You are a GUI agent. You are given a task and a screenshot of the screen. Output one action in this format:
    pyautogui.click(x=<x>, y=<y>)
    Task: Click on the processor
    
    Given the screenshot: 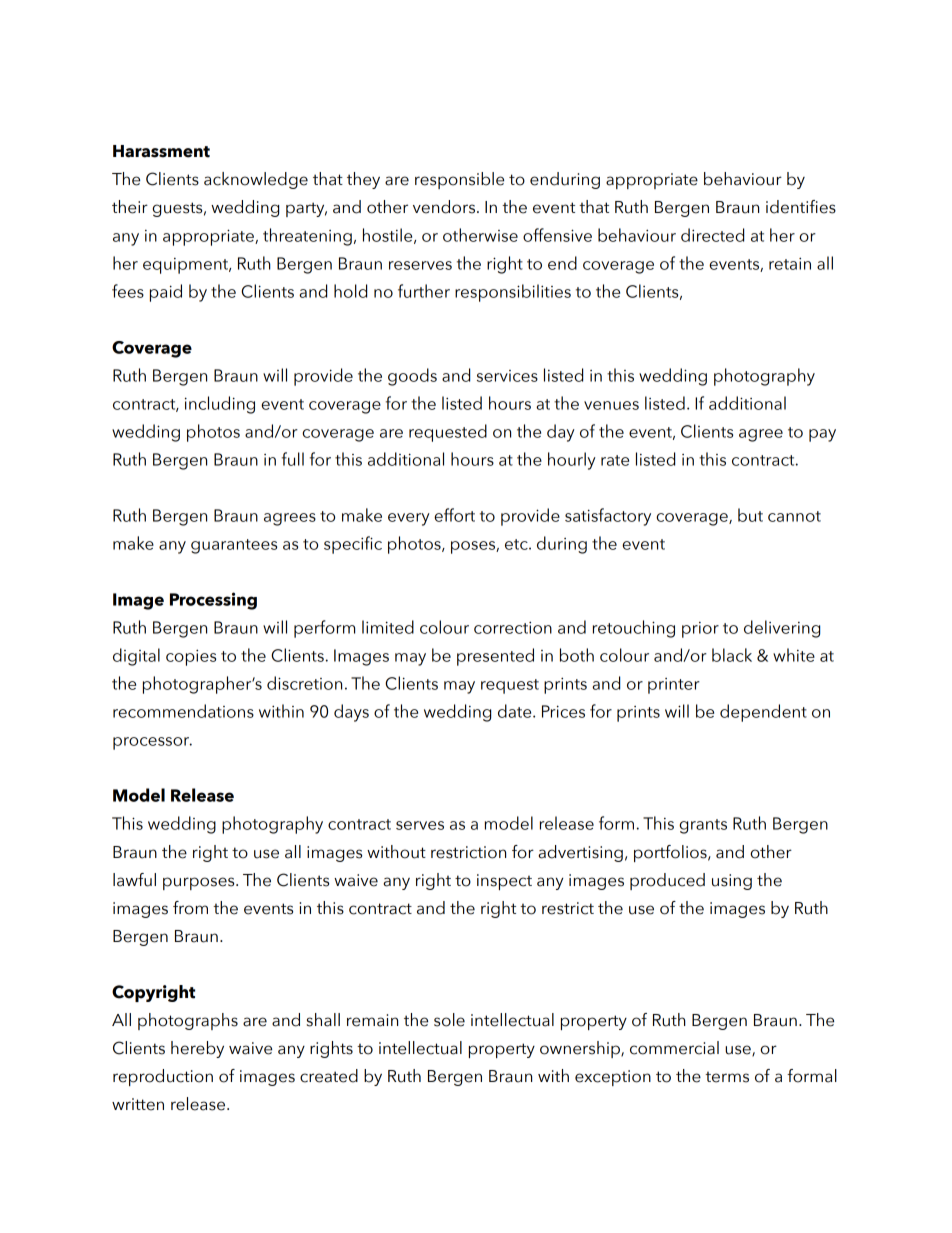 What is the action you would take?
    pyautogui.click(x=152, y=743)
